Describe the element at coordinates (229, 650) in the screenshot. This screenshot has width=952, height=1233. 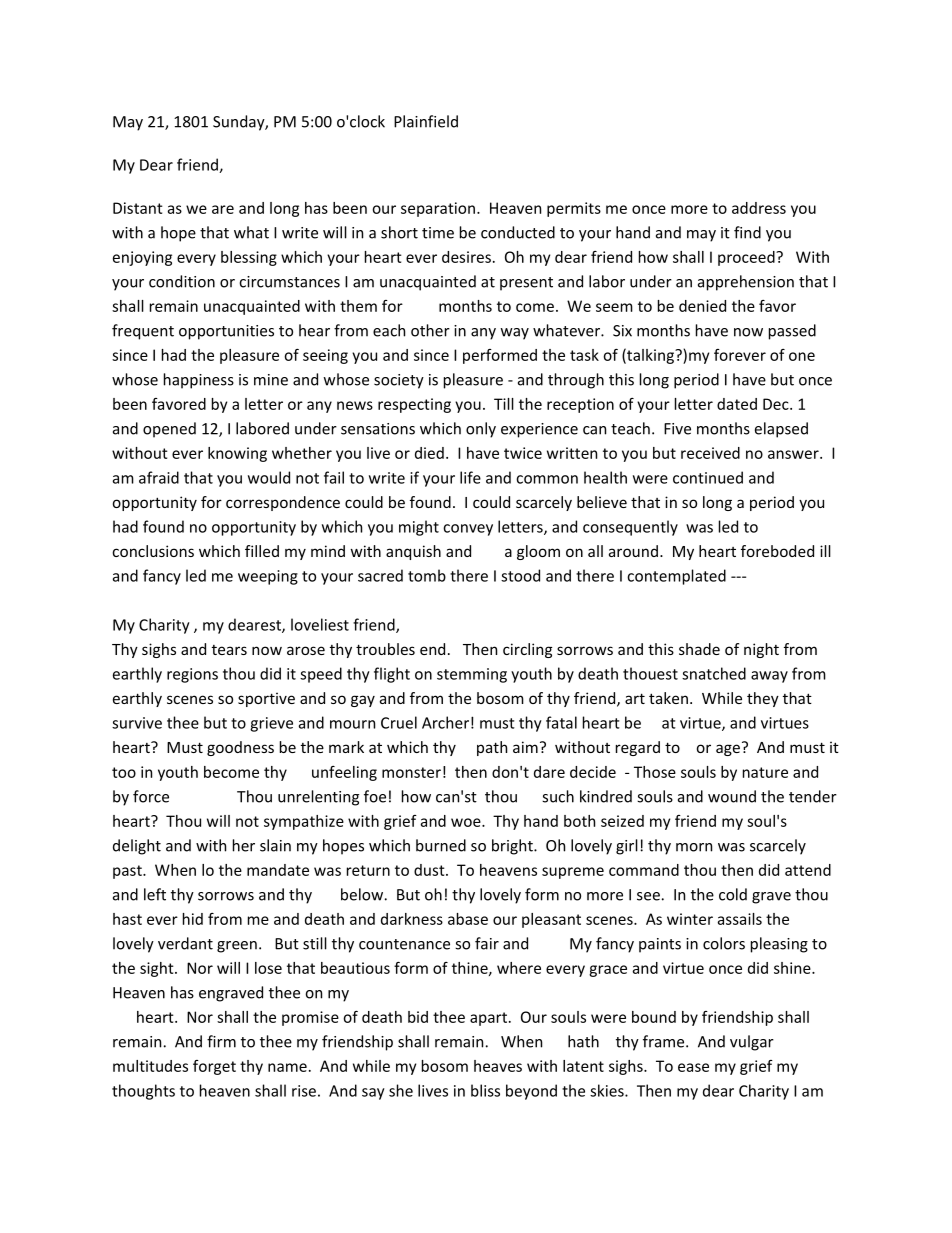
I see `tears` at that location.
